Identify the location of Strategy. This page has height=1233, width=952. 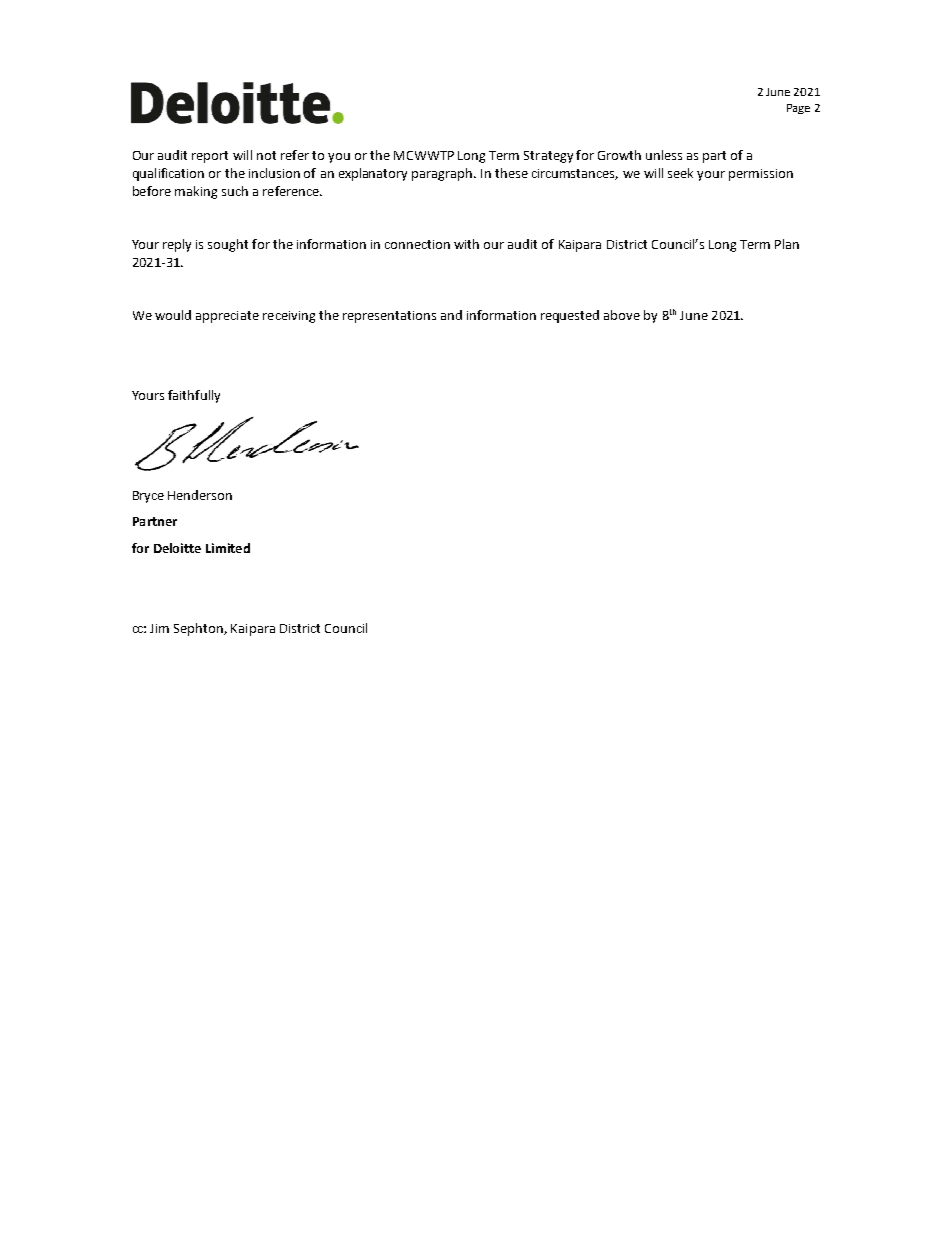
(548, 157).
